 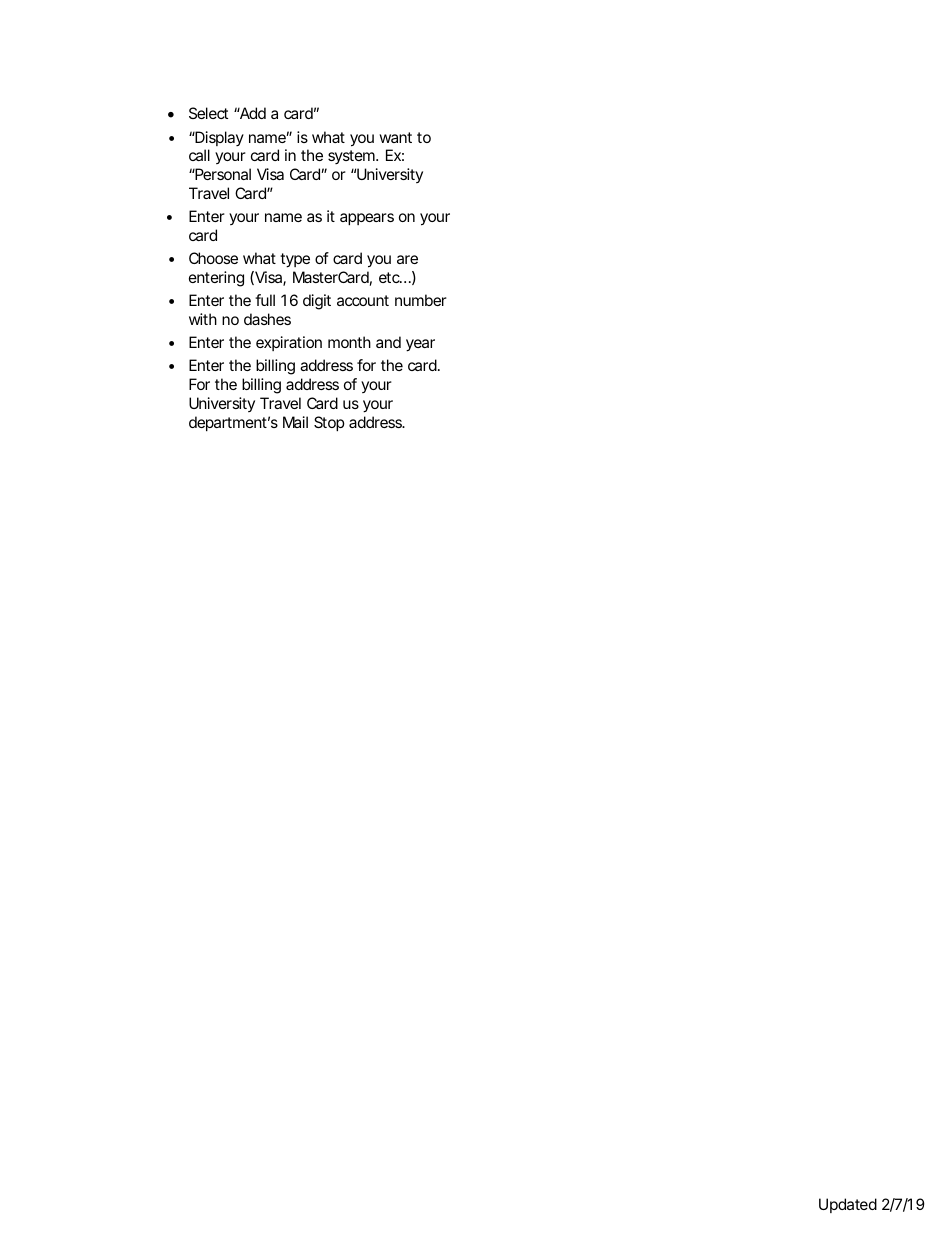 What do you see at coordinates (329, 423) in the image?
I see `Stop` at bounding box center [329, 423].
